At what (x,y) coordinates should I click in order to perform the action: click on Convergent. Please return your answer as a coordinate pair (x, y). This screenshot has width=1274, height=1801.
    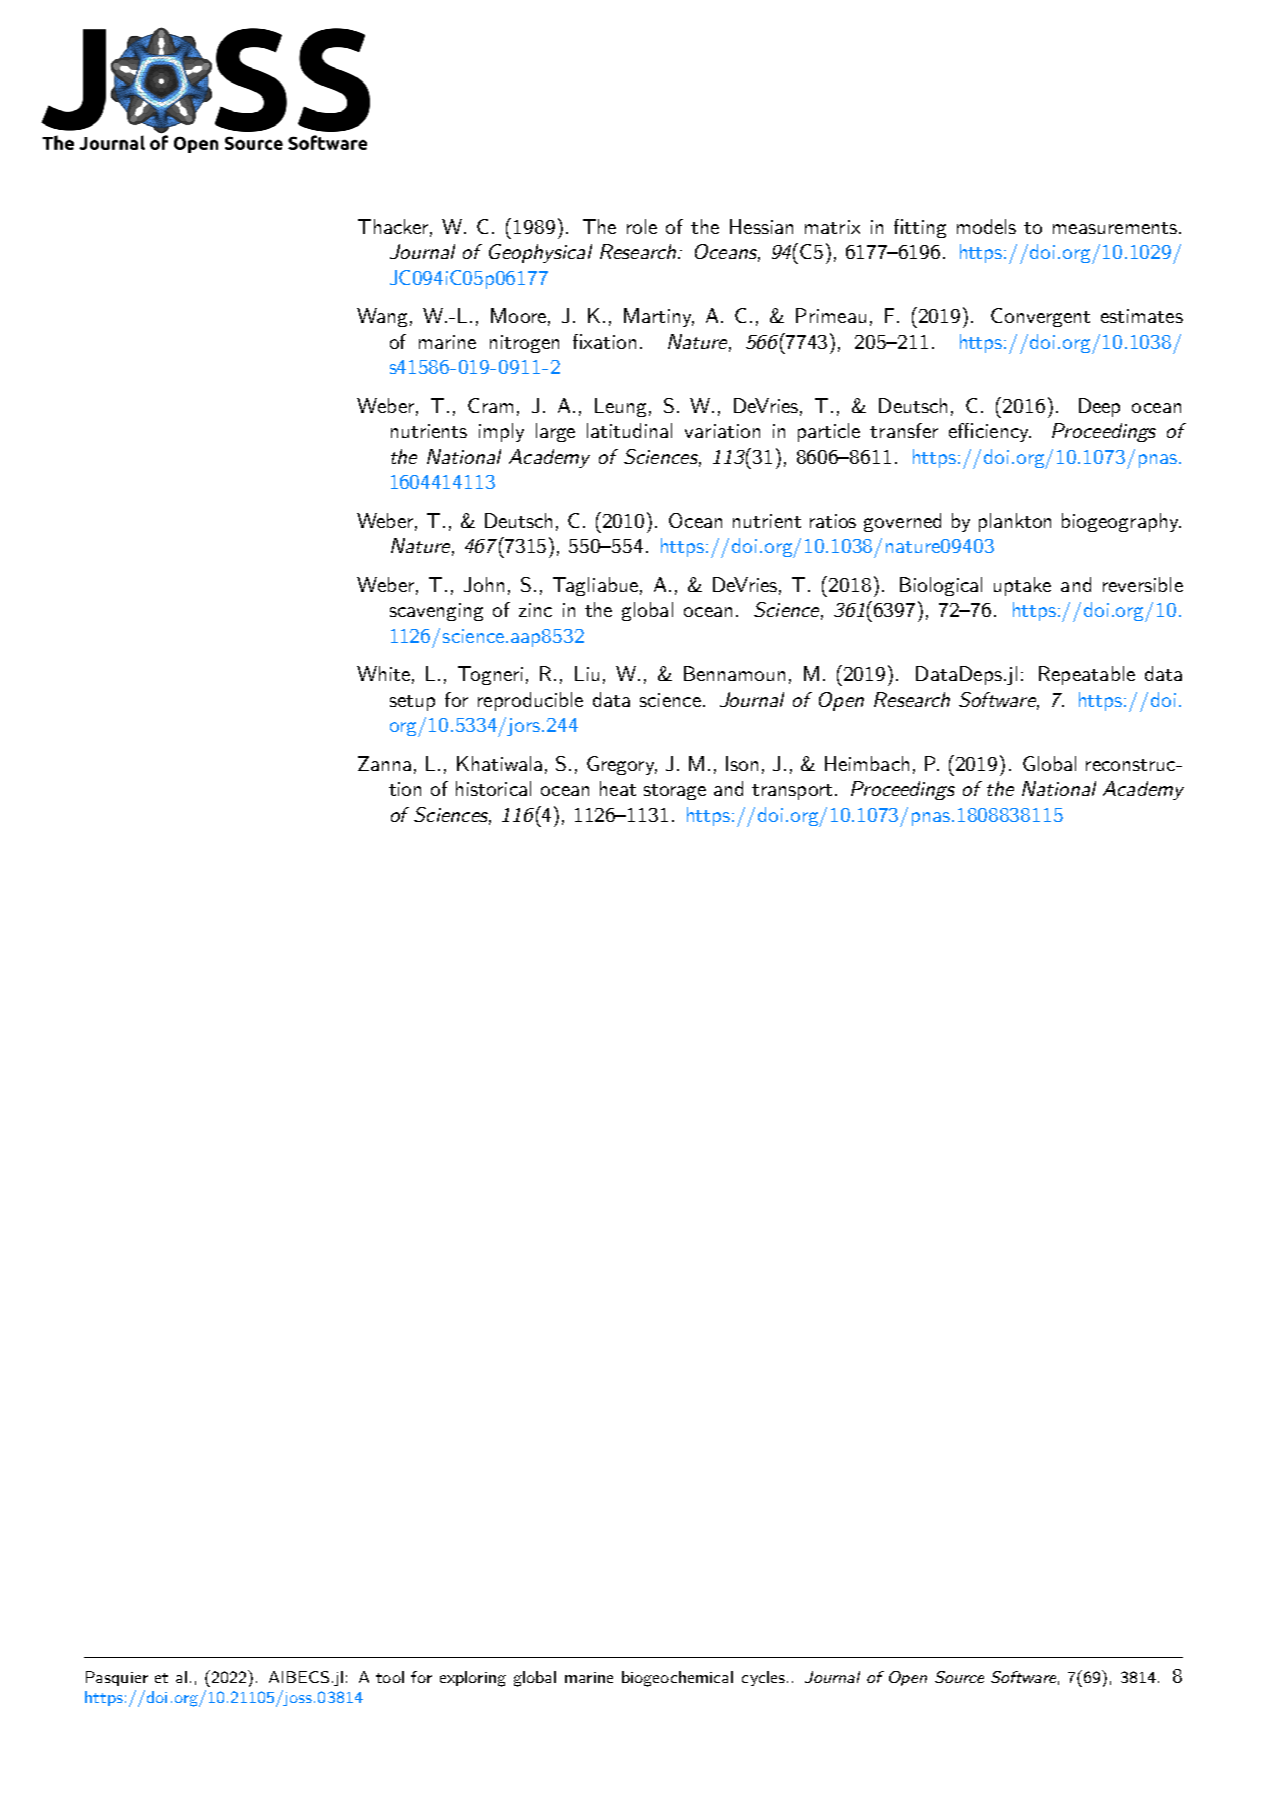
    Looking at the image, I should click on (1040, 317).
